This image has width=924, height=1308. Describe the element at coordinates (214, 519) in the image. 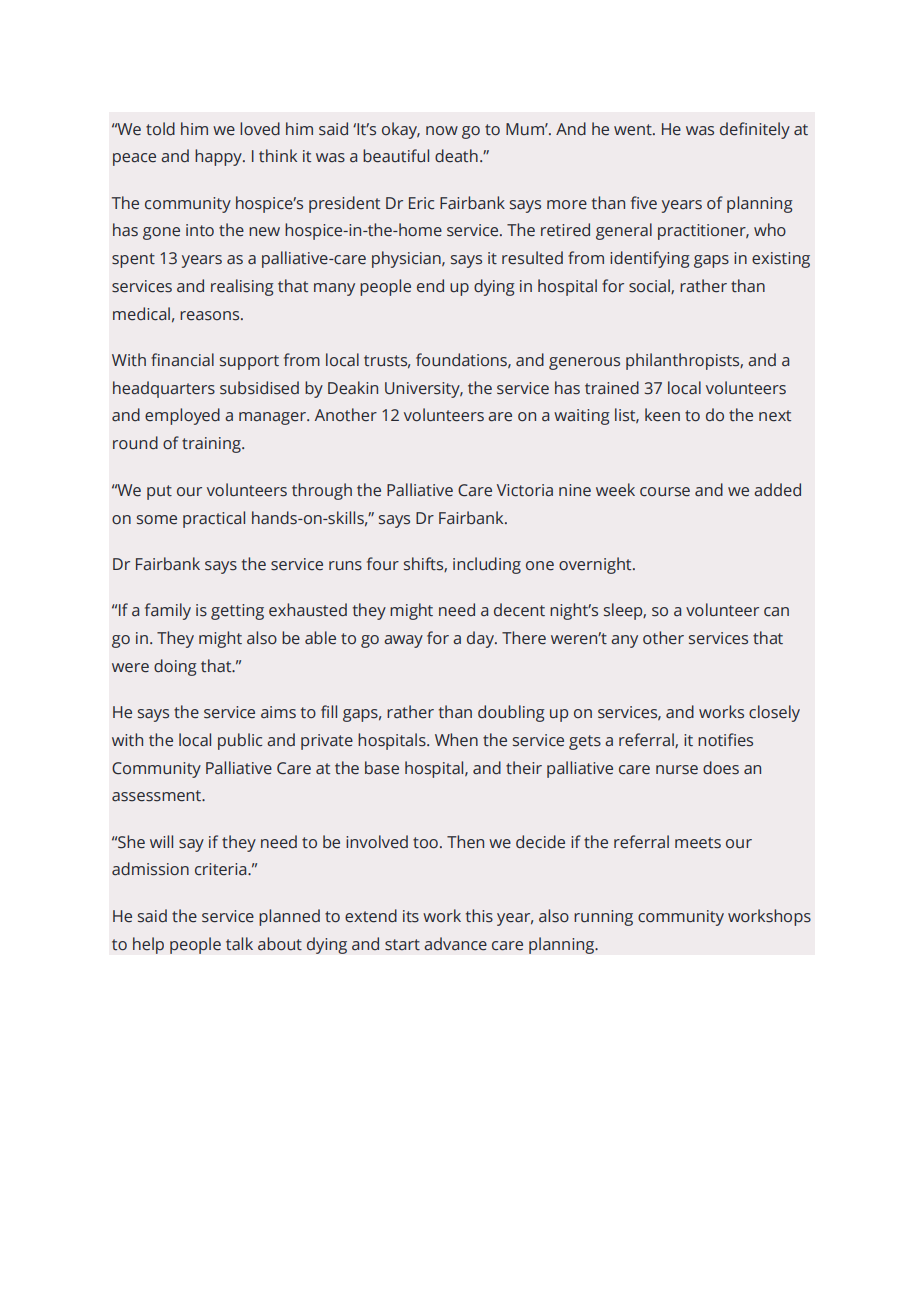

I see `practical` at that location.
